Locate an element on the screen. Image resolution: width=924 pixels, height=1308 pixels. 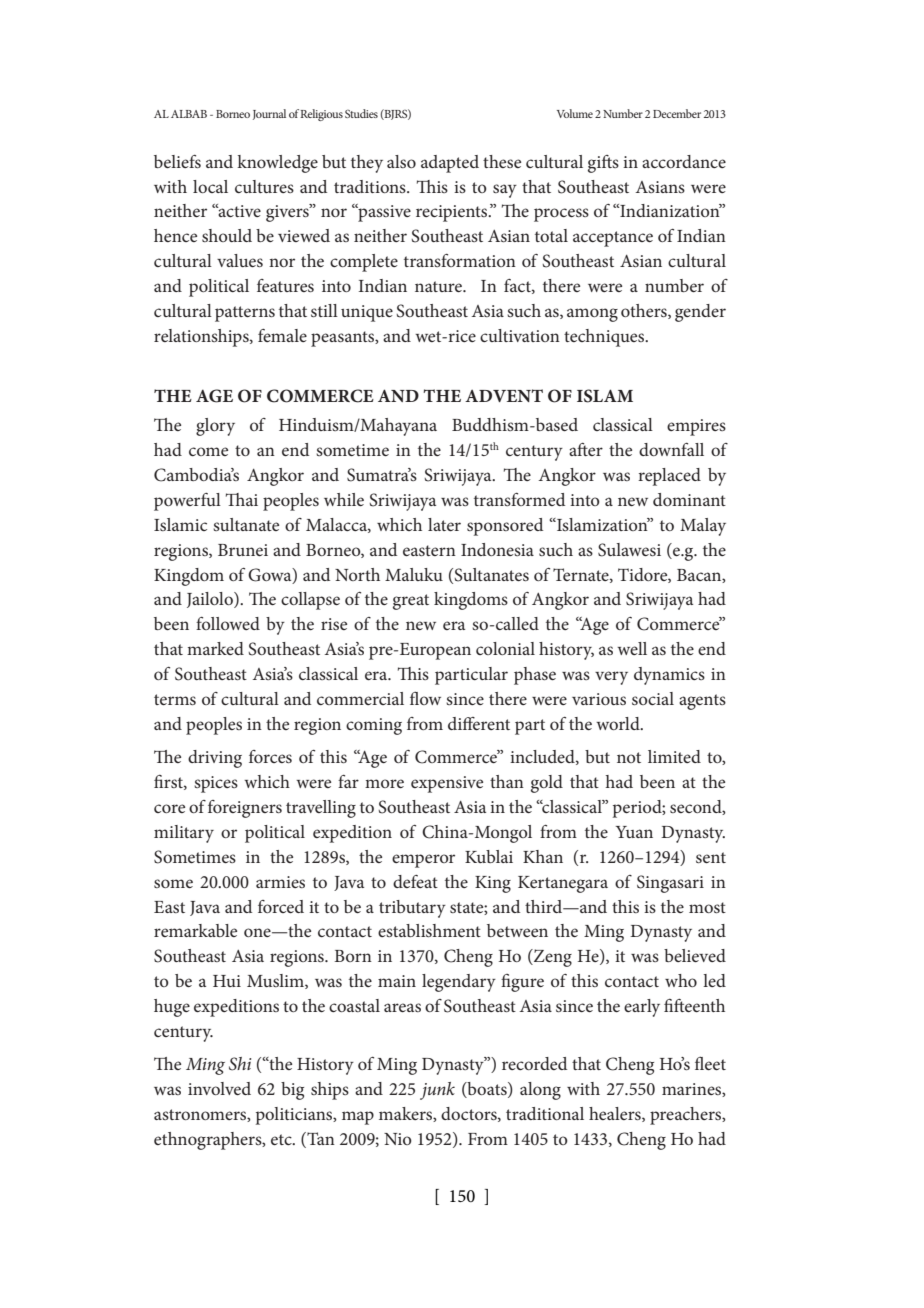
junk is located at coordinates (437, 1091).
